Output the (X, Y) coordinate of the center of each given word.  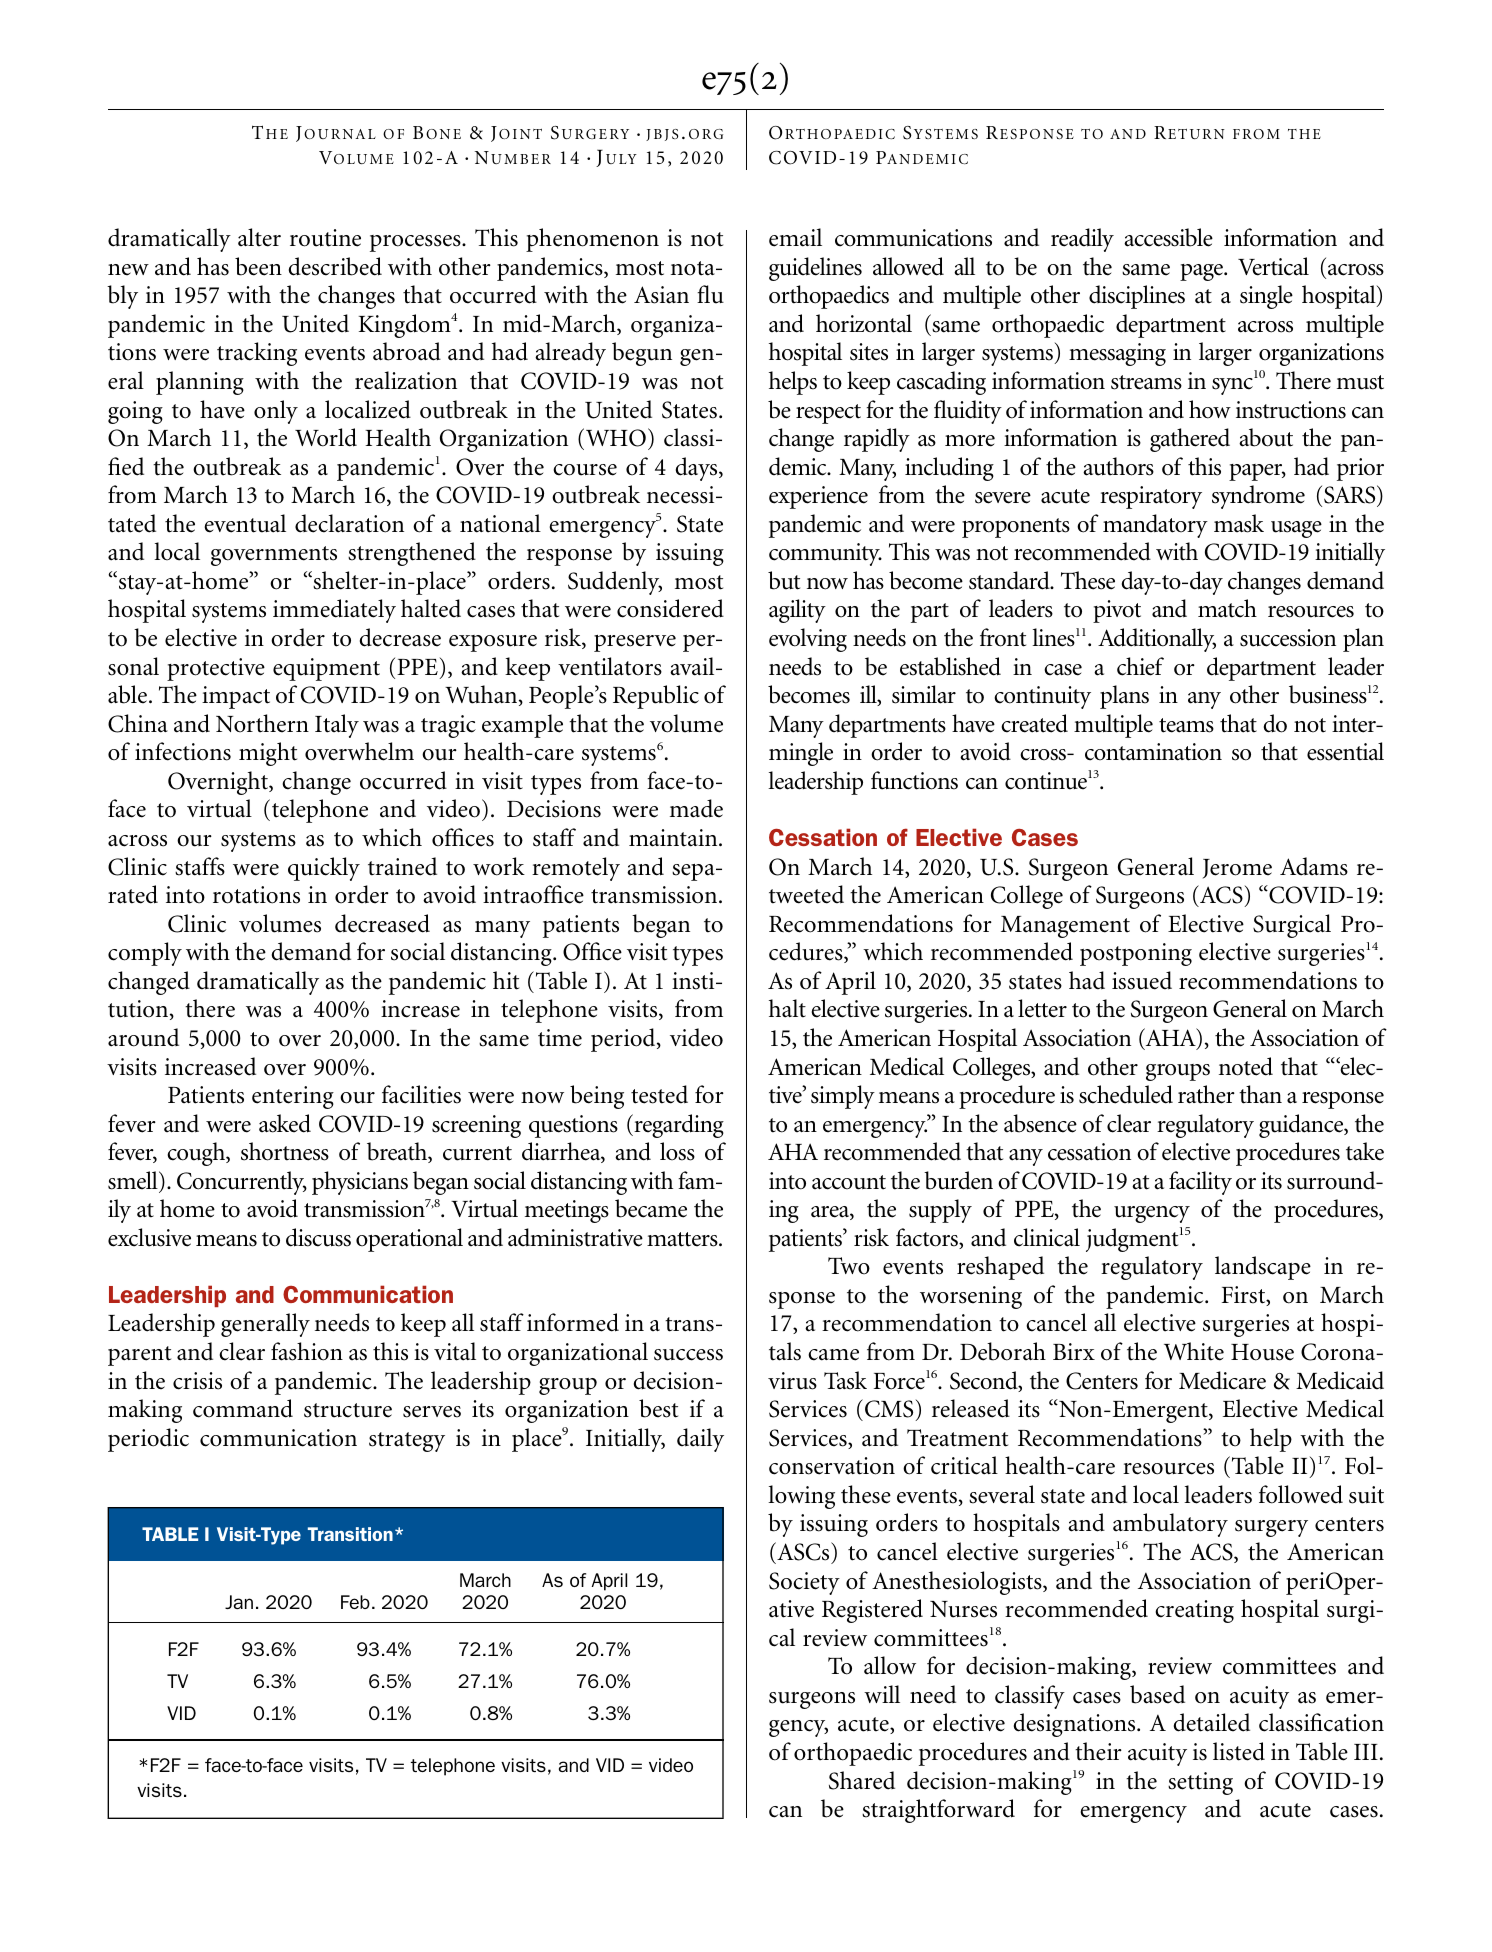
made (696, 808)
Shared (862, 1780)
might (268, 754)
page (1202, 272)
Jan (239, 1602)
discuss (318, 1237)
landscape (1263, 1268)
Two (849, 1266)
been (258, 266)
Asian (661, 295)
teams (1186, 725)
